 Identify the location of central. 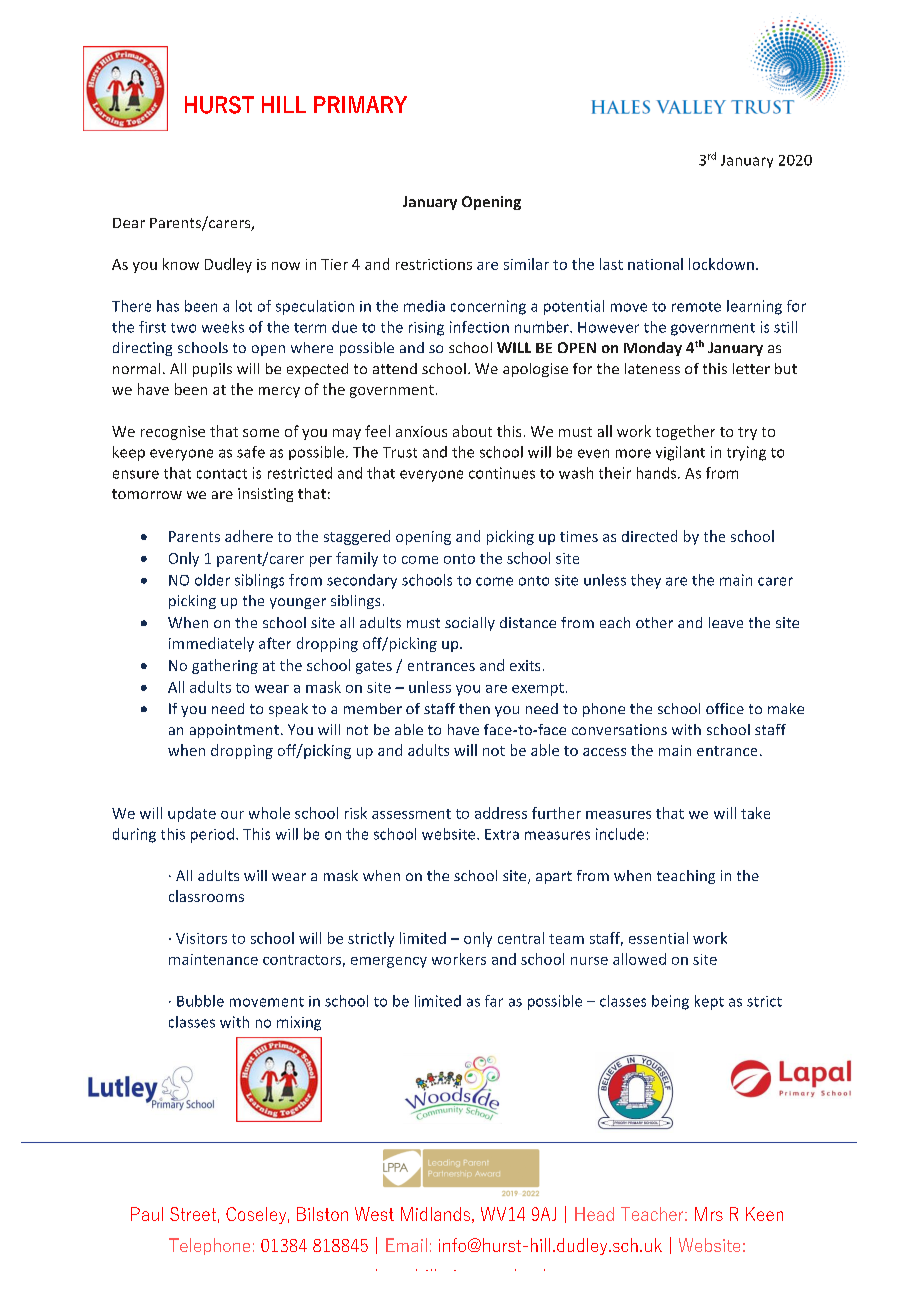
(521, 938).
